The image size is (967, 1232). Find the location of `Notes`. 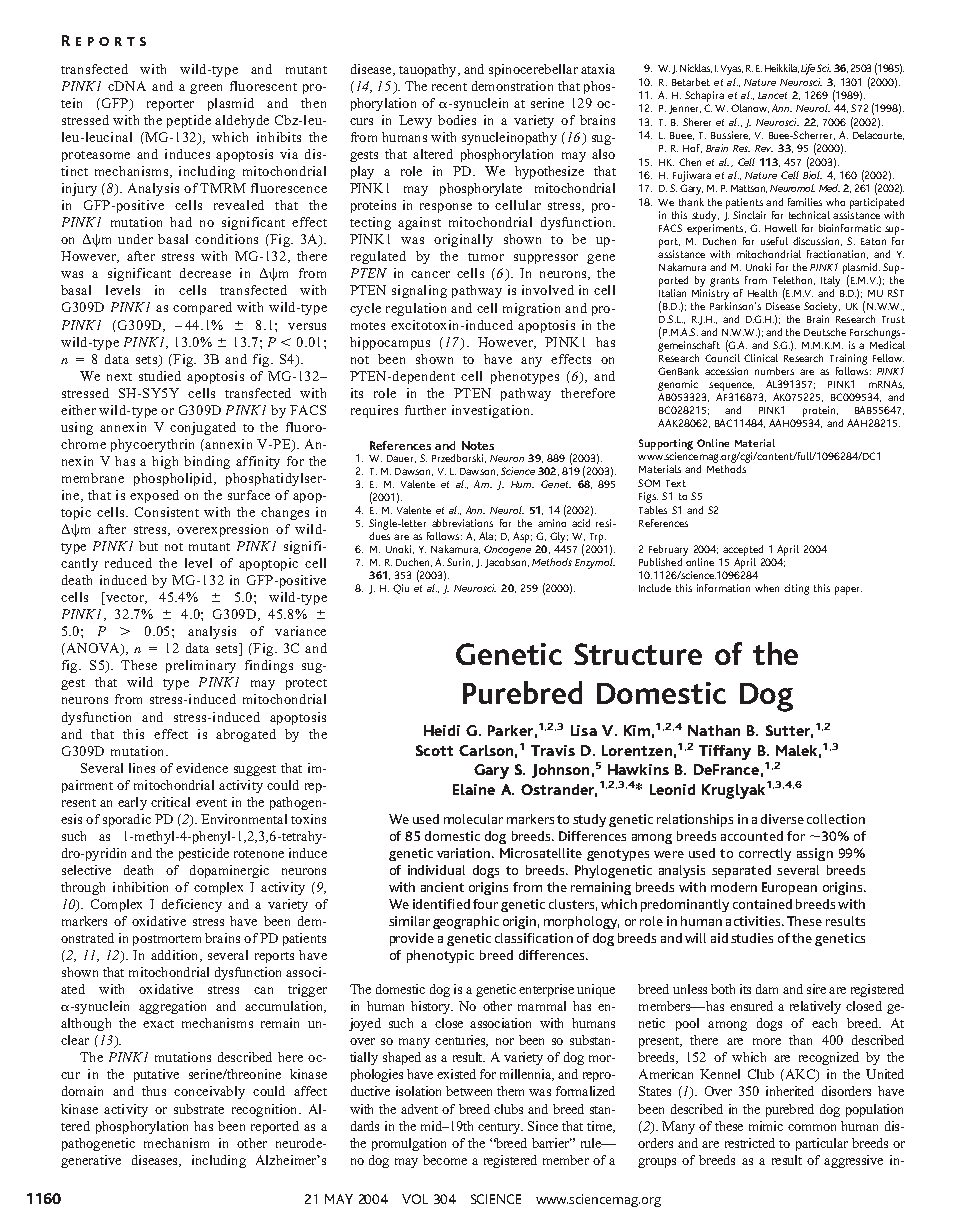

Notes is located at coordinates (478, 445).
